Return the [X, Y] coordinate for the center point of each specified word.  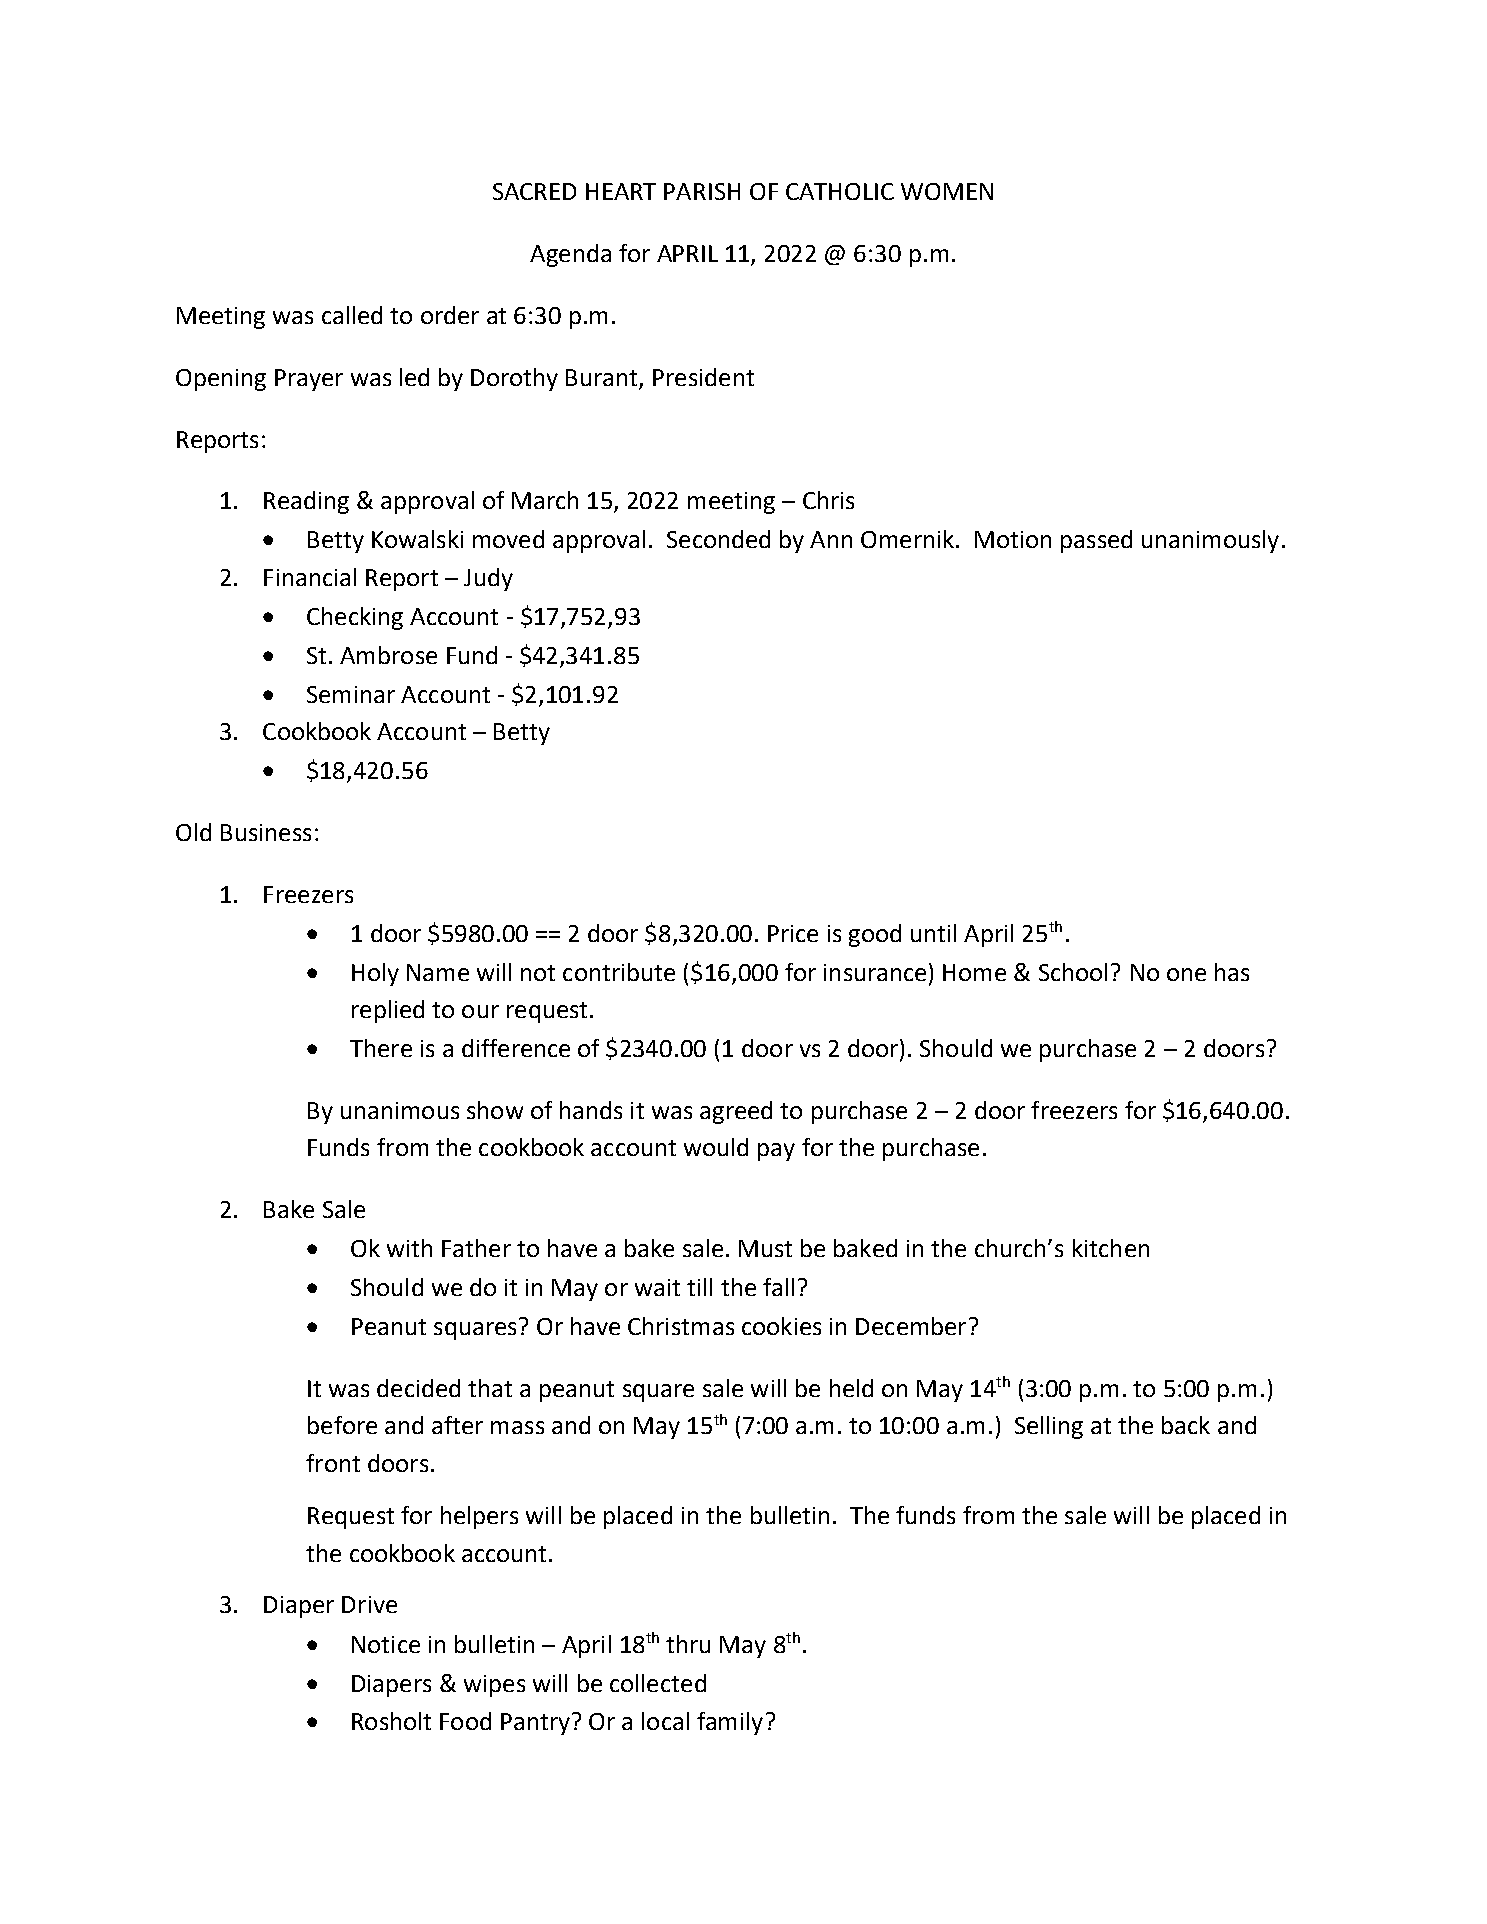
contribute [619, 972]
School [1073, 972]
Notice [386, 1644]
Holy [375, 974]
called [352, 315]
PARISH [702, 191]
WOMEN [947, 191]
